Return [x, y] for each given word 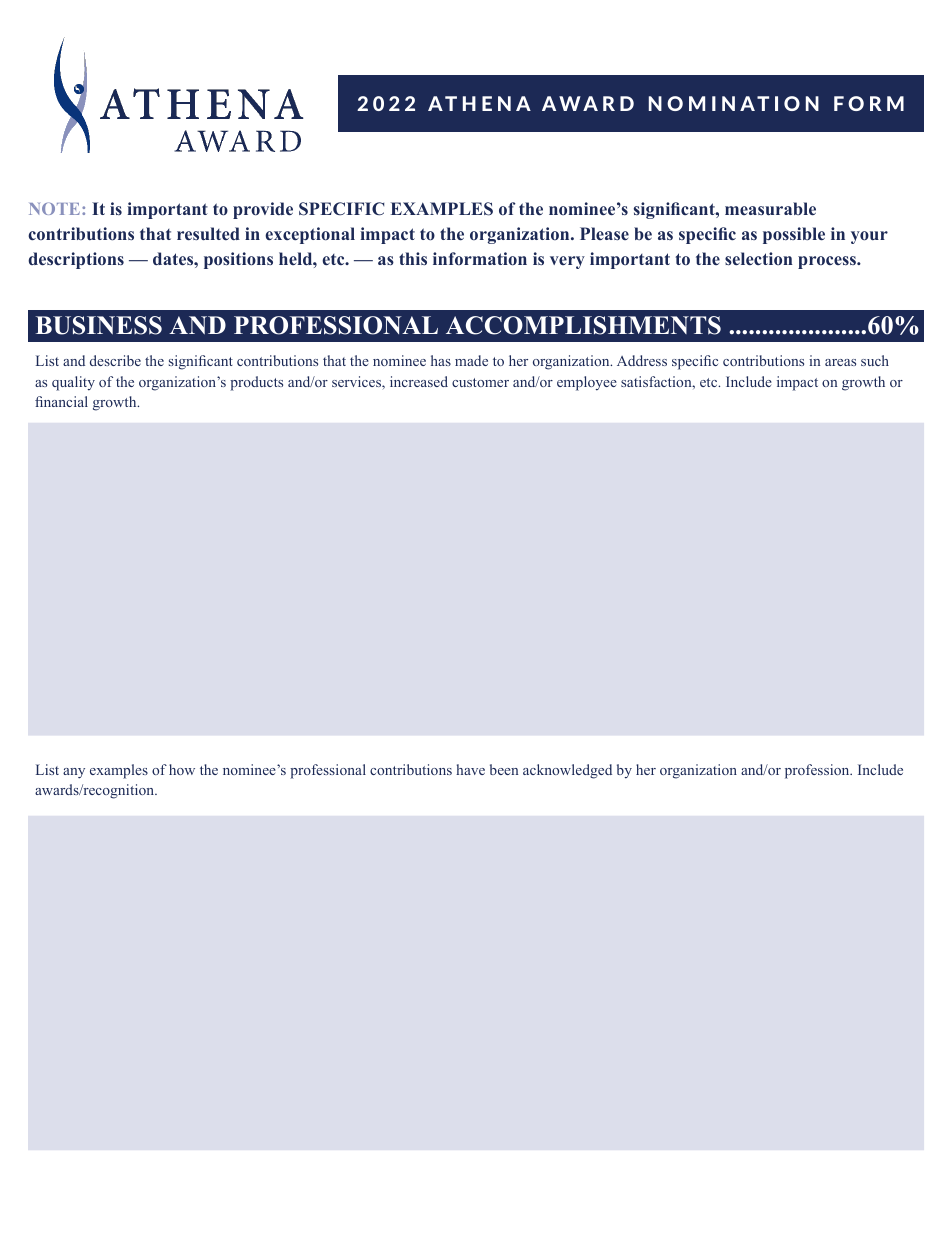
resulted [208, 233]
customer [480, 382]
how [182, 769]
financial [61, 401]
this [413, 258]
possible [794, 235]
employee [587, 383]
